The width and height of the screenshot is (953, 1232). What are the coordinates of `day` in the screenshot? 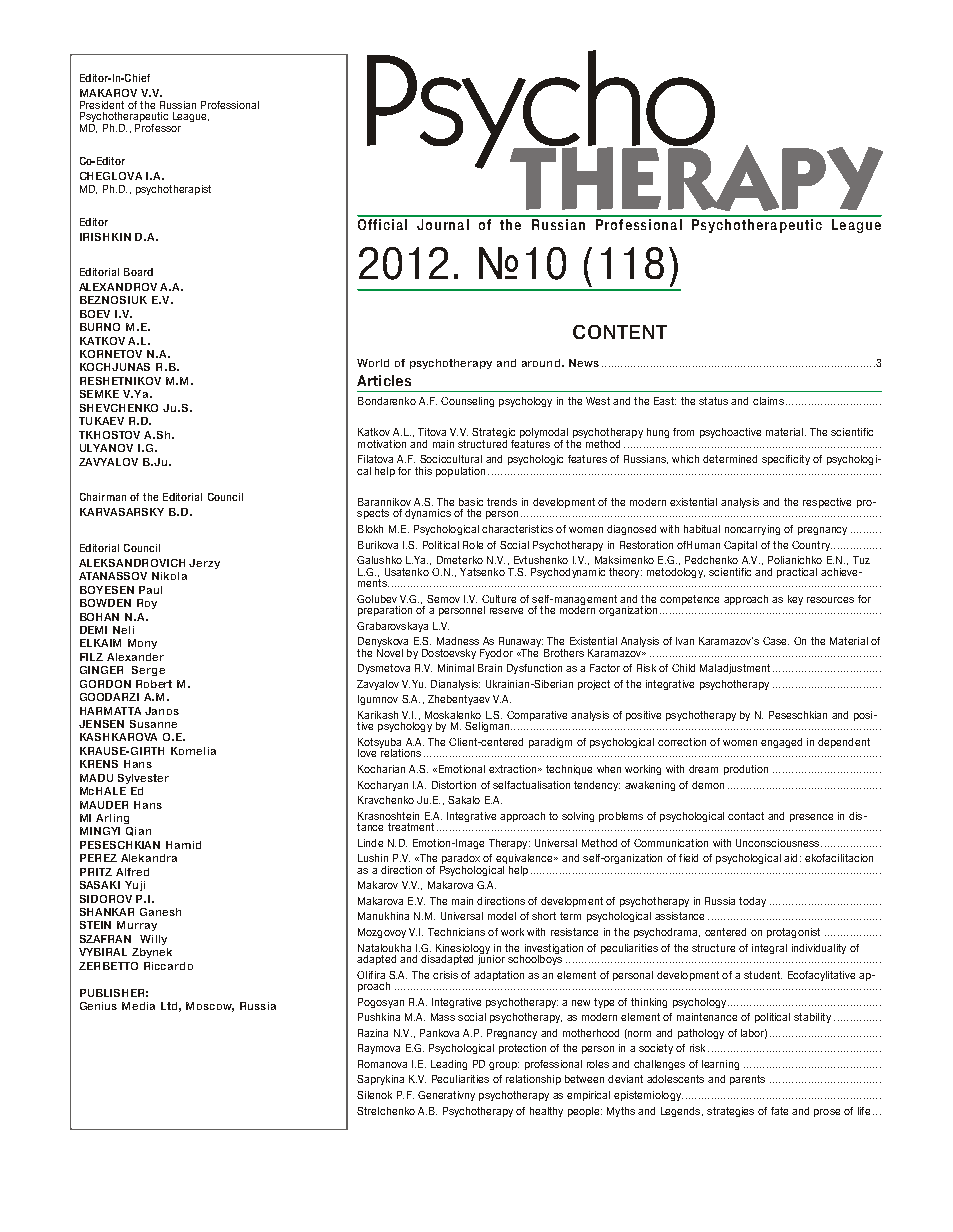 It's located at (757, 902).
